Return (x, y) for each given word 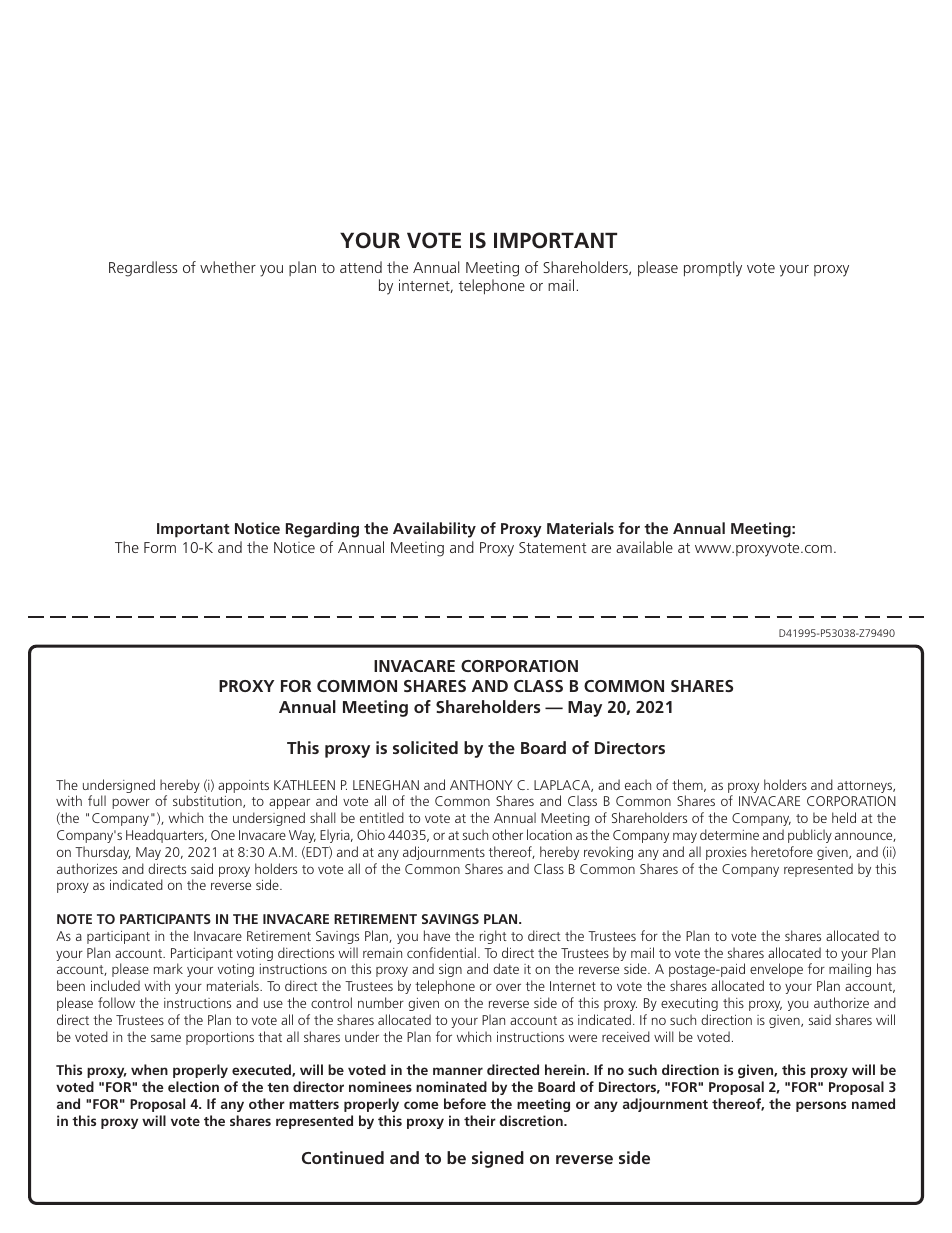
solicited (425, 747)
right (493, 937)
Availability (434, 530)
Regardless (143, 269)
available (644, 547)
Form (160, 547)
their (480, 1120)
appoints (243, 786)
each (638, 784)
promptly (713, 269)
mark (168, 968)
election (193, 1086)
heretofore (782, 851)
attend (361, 267)
